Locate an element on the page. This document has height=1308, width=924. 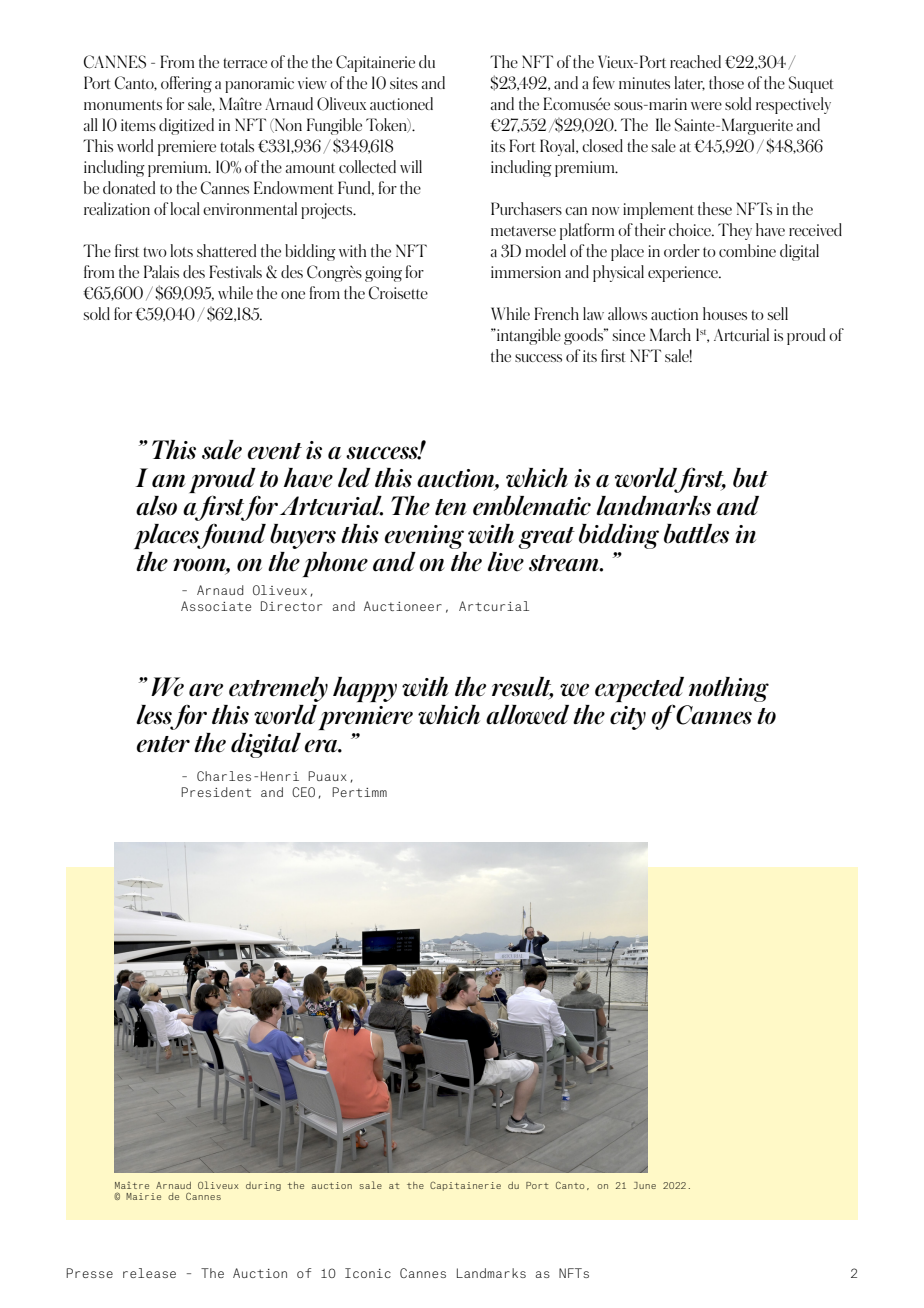
are is located at coordinates (206, 690).
